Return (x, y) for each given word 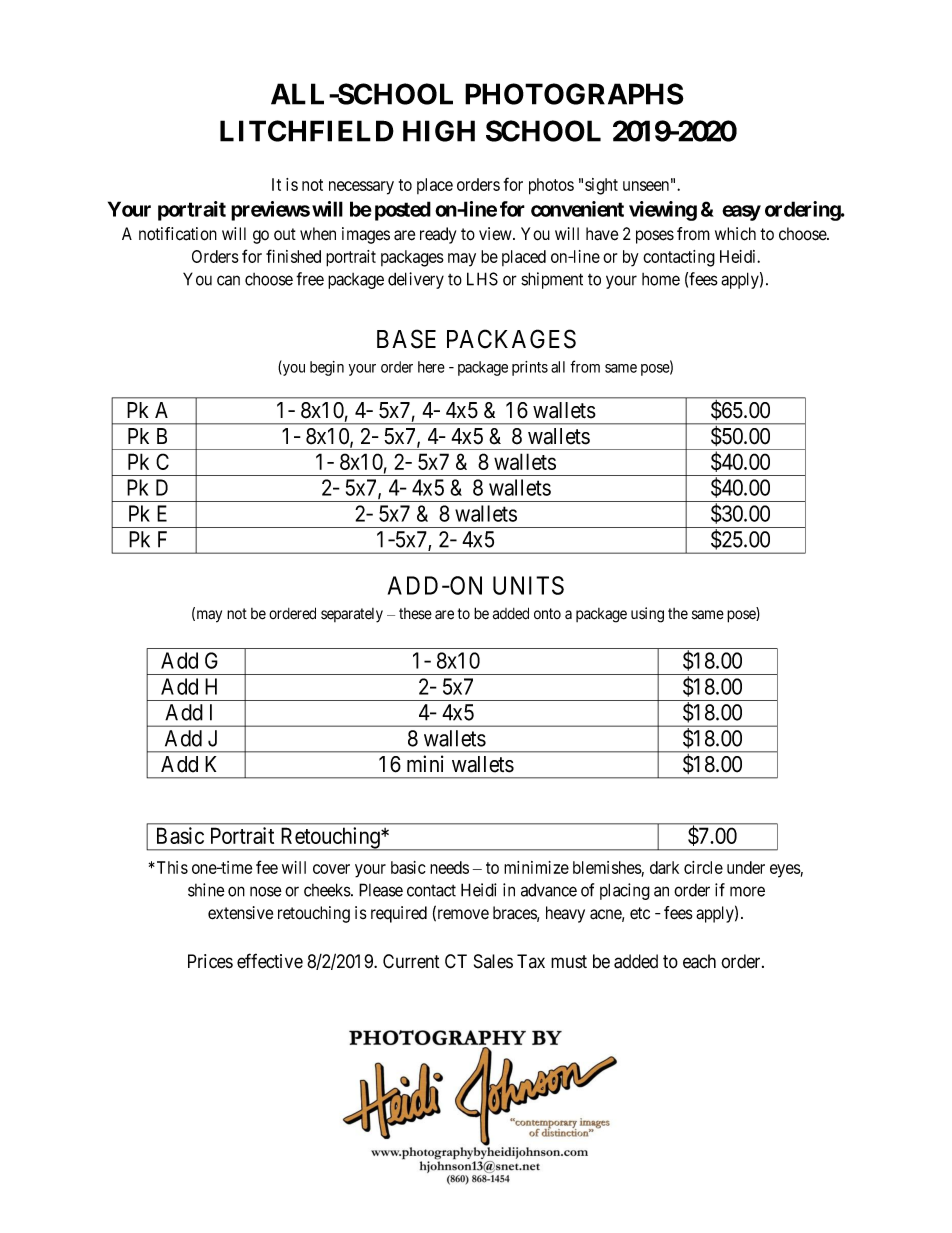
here (431, 367)
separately (352, 615)
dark (664, 867)
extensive (240, 913)
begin (327, 368)
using (647, 615)
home (661, 279)
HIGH (439, 131)
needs (449, 867)
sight (601, 186)
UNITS (528, 585)
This (171, 867)
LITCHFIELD (307, 131)
